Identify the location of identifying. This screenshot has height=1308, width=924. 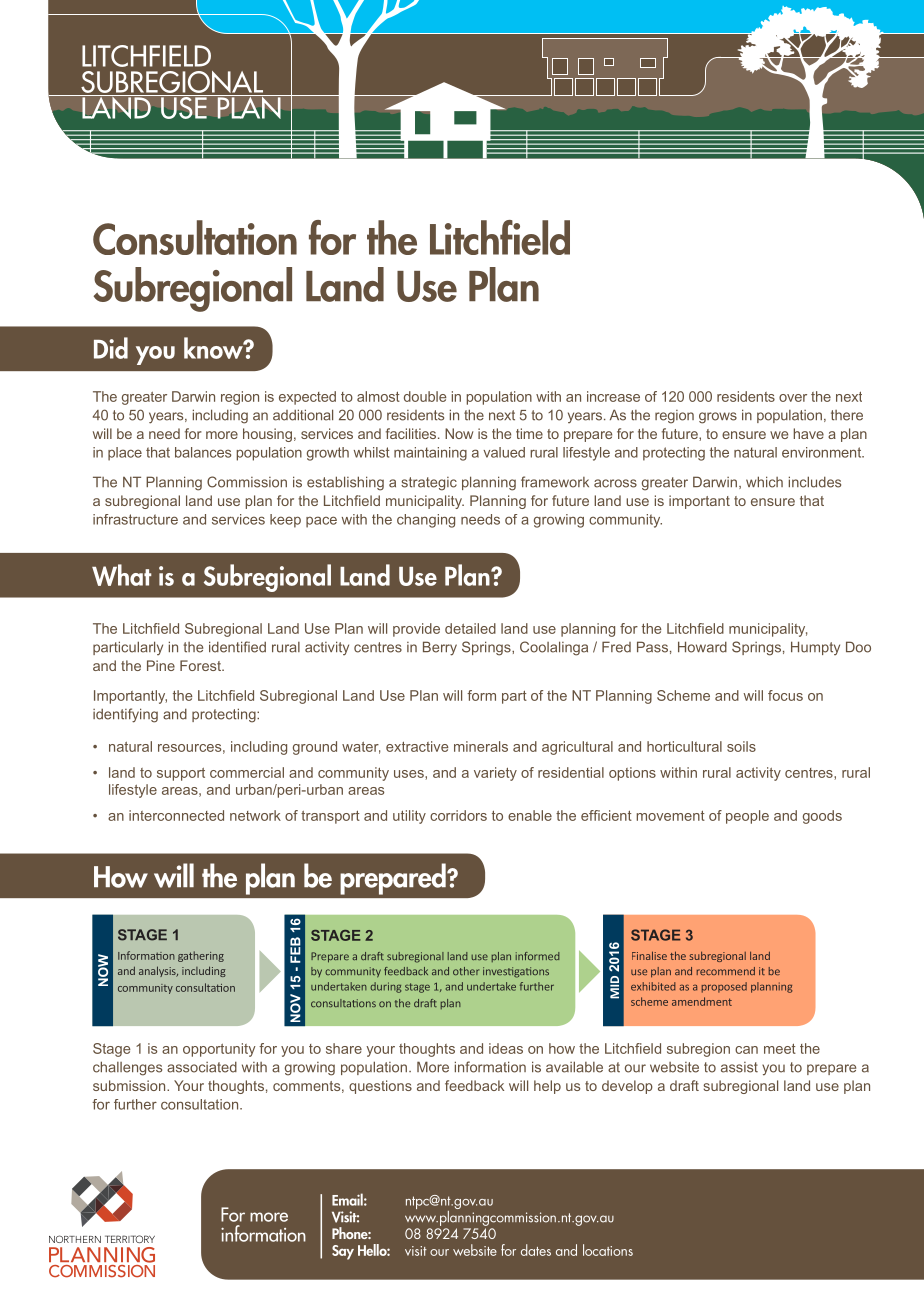
(125, 715).
